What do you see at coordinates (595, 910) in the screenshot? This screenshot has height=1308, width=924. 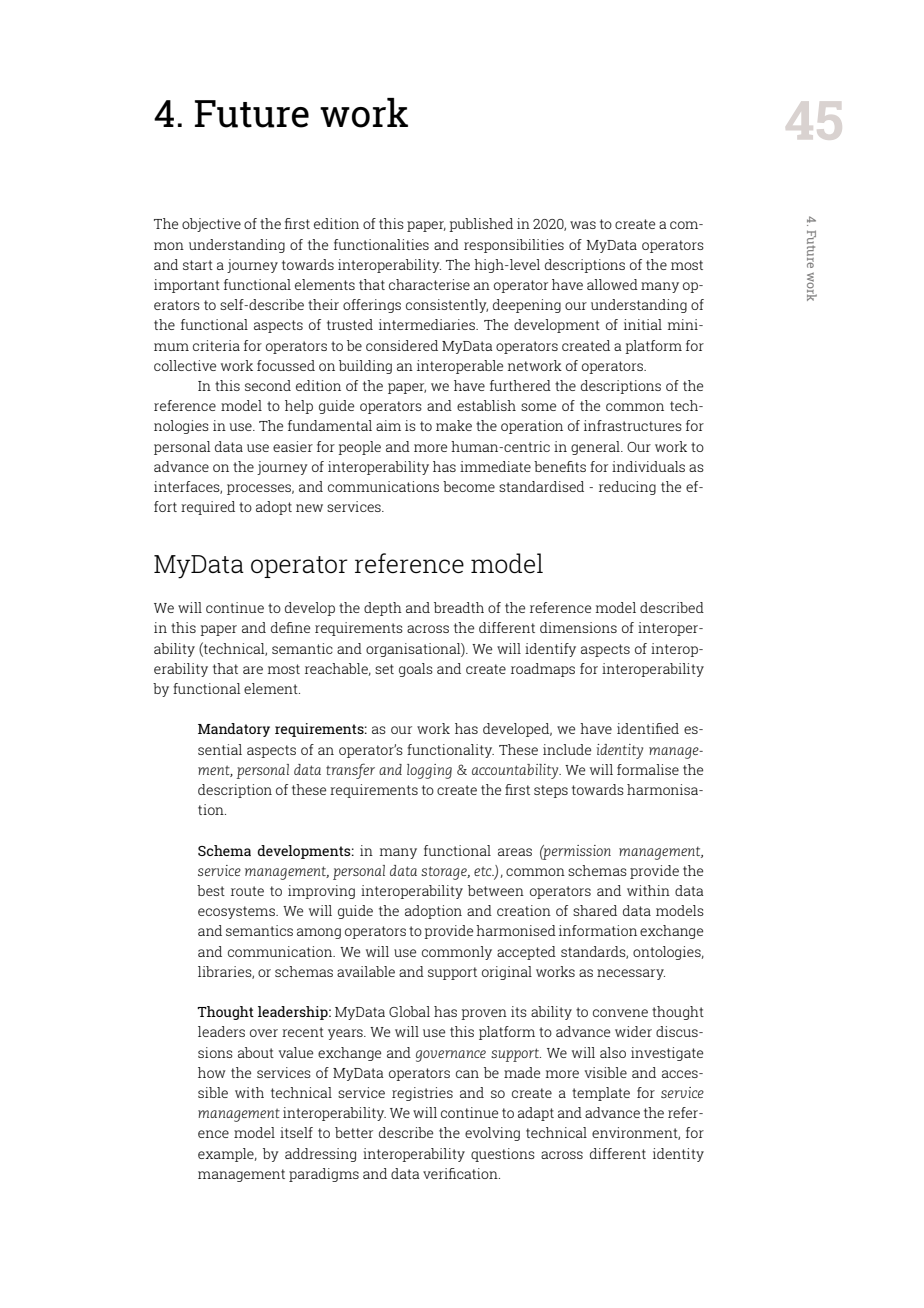 I see `shared` at bounding box center [595, 910].
